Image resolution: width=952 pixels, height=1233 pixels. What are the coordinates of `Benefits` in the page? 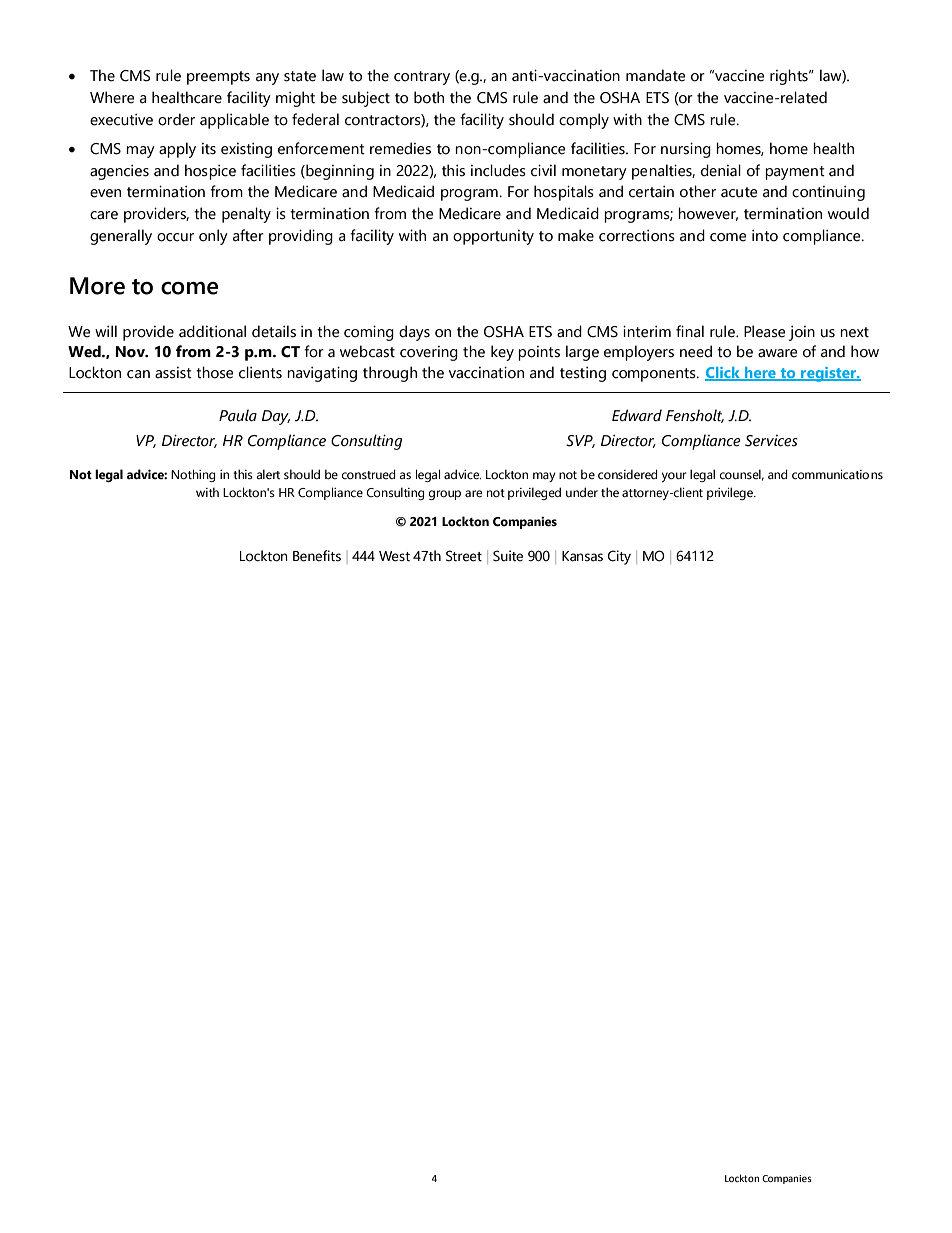 It's located at (317, 556).
